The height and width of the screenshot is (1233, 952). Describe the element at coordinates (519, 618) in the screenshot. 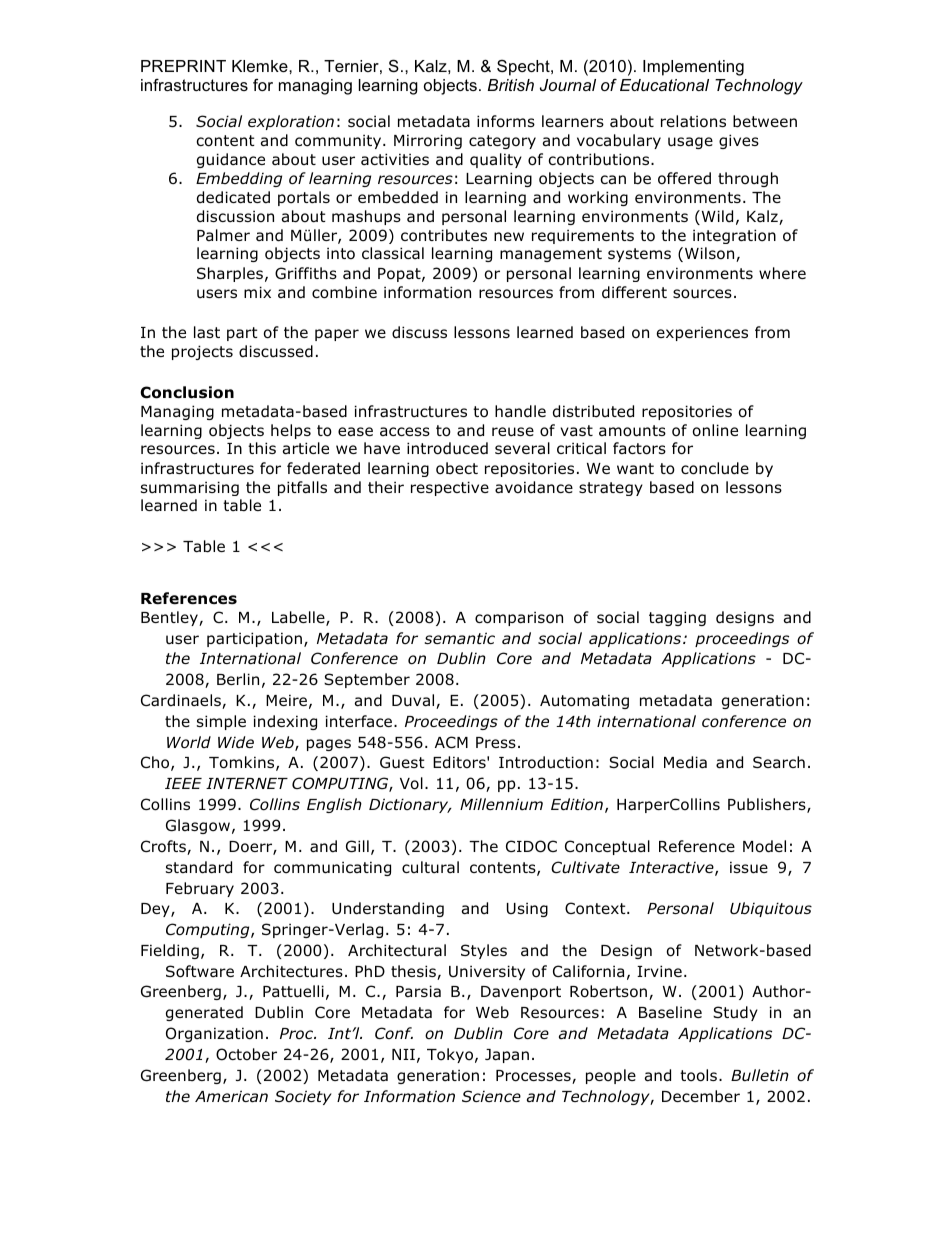

I see `comparison` at that location.
